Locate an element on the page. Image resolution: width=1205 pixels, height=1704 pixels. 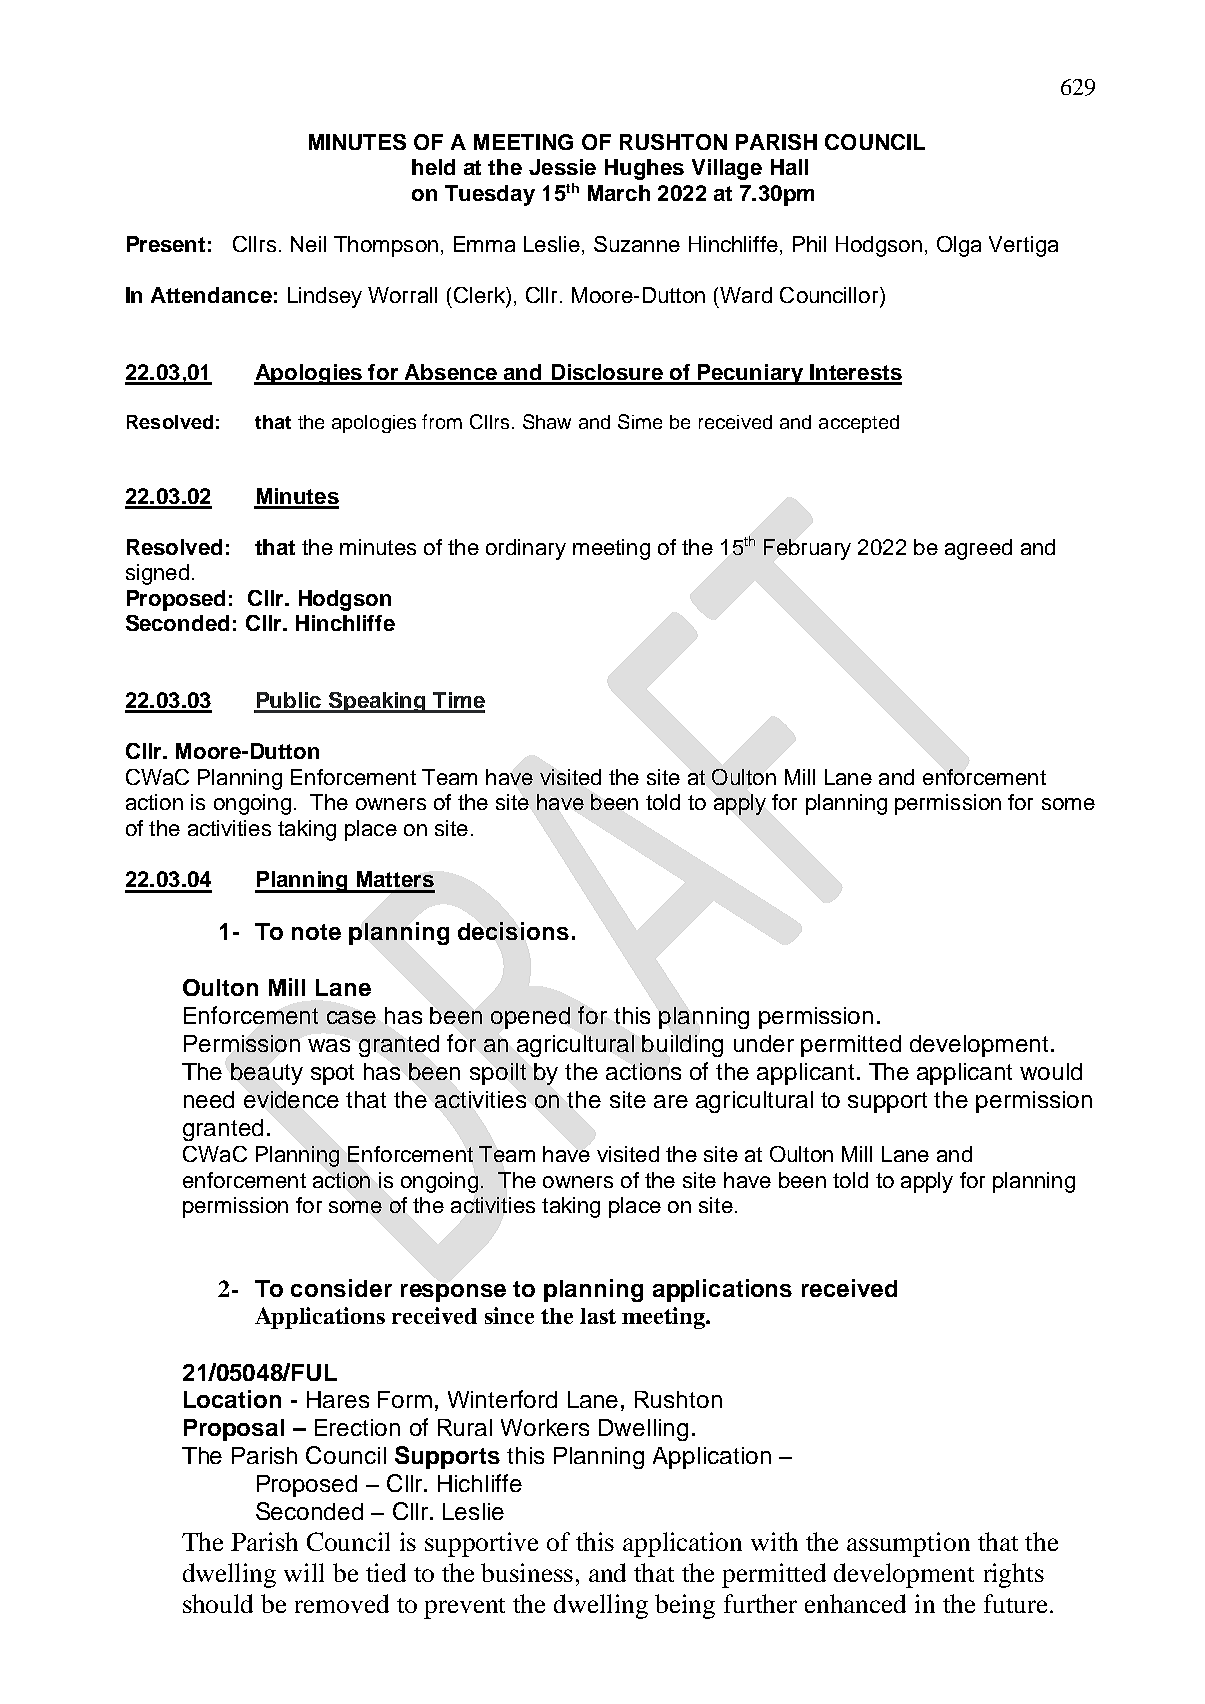
ordinary is located at coordinates (526, 549).
